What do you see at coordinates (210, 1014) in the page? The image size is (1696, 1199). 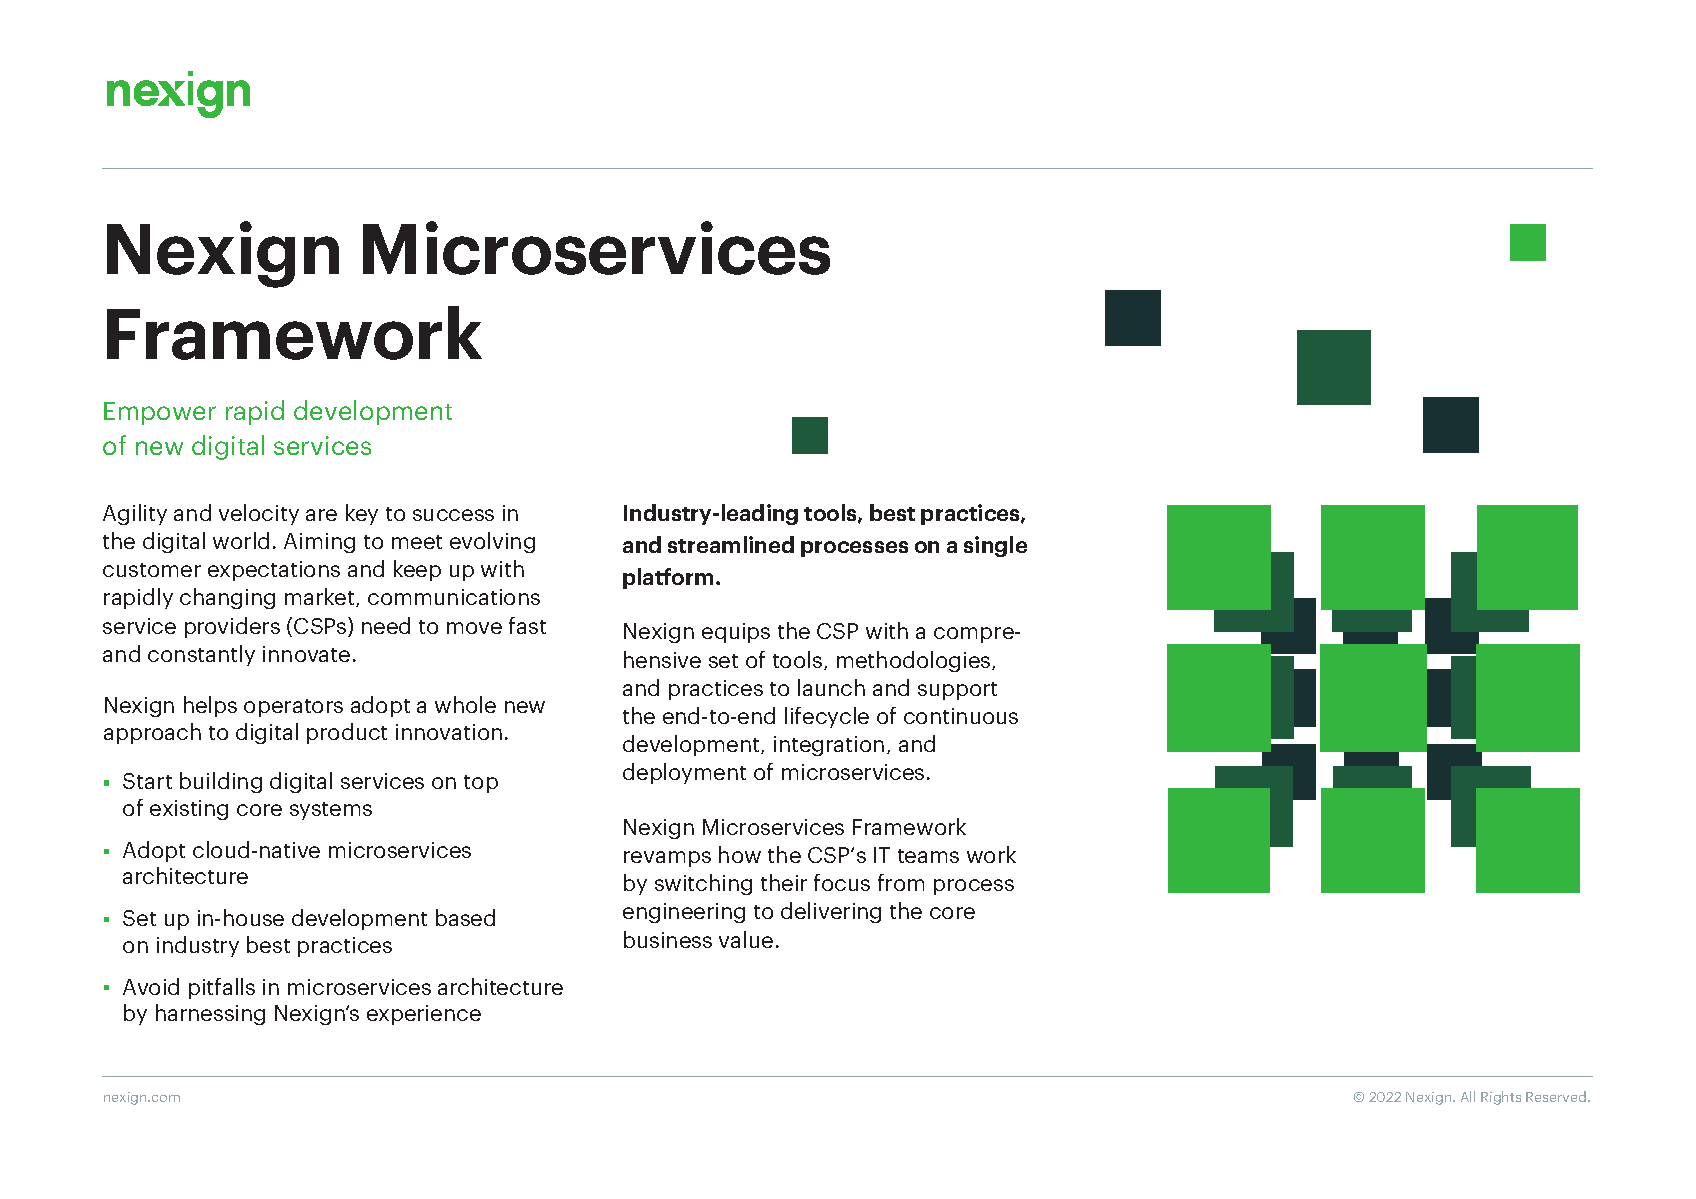 I see `harnessing` at bounding box center [210, 1014].
